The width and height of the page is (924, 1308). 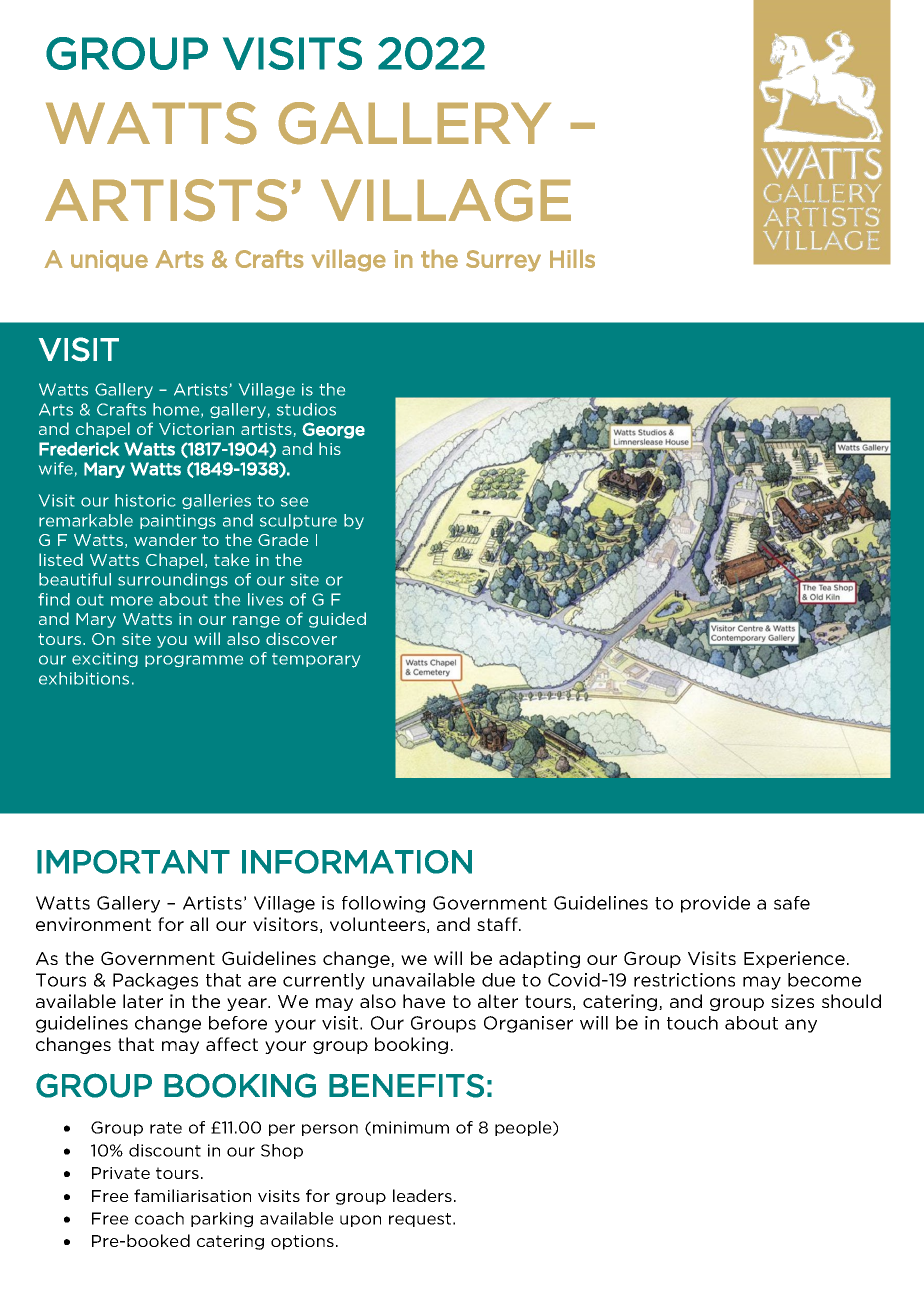 What do you see at coordinates (159, 1218) in the page?
I see `coach` at bounding box center [159, 1218].
